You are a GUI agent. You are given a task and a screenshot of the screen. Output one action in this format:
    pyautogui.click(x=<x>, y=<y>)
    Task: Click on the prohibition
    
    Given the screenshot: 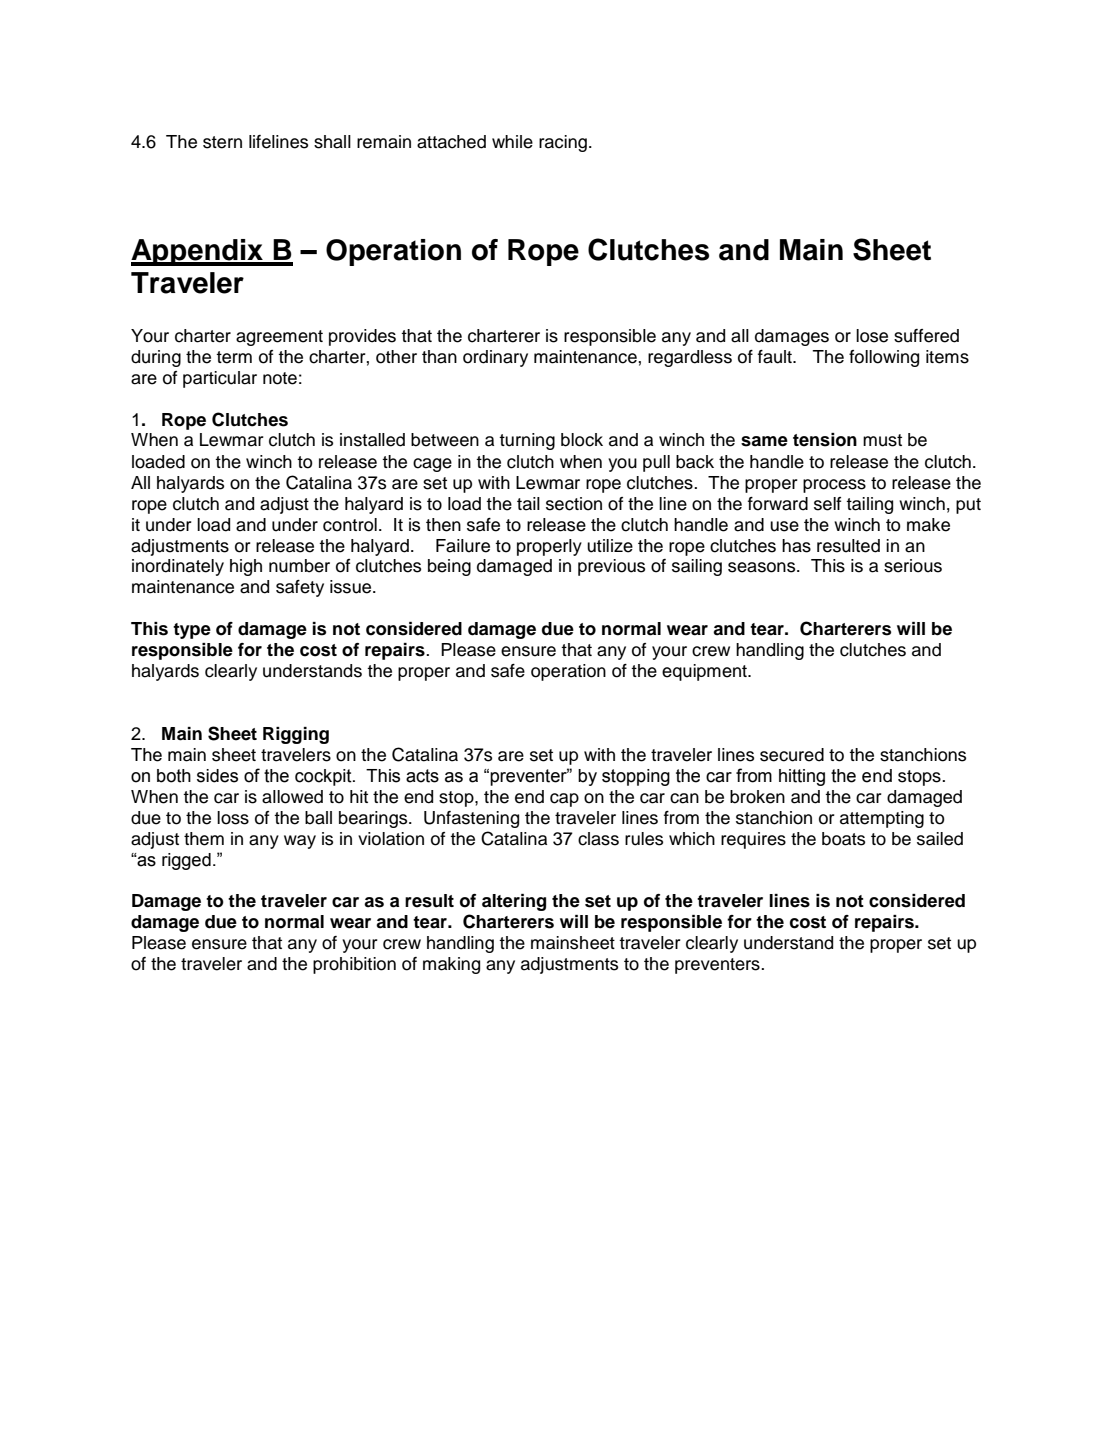 What is the action you would take?
    pyautogui.click(x=354, y=965)
